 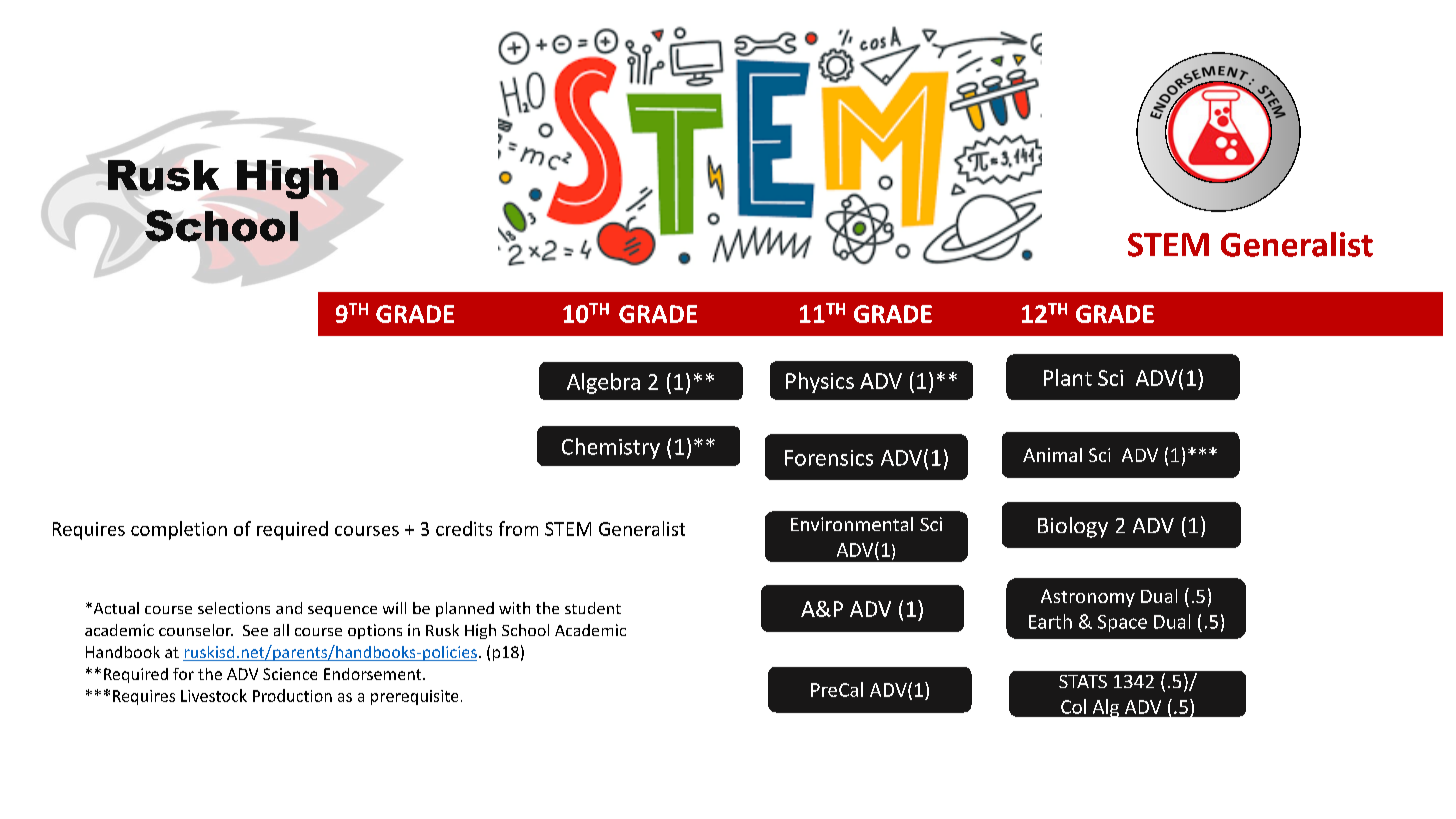 What do you see at coordinates (234, 608) in the screenshot?
I see `selections` at bounding box center [234, 608].
